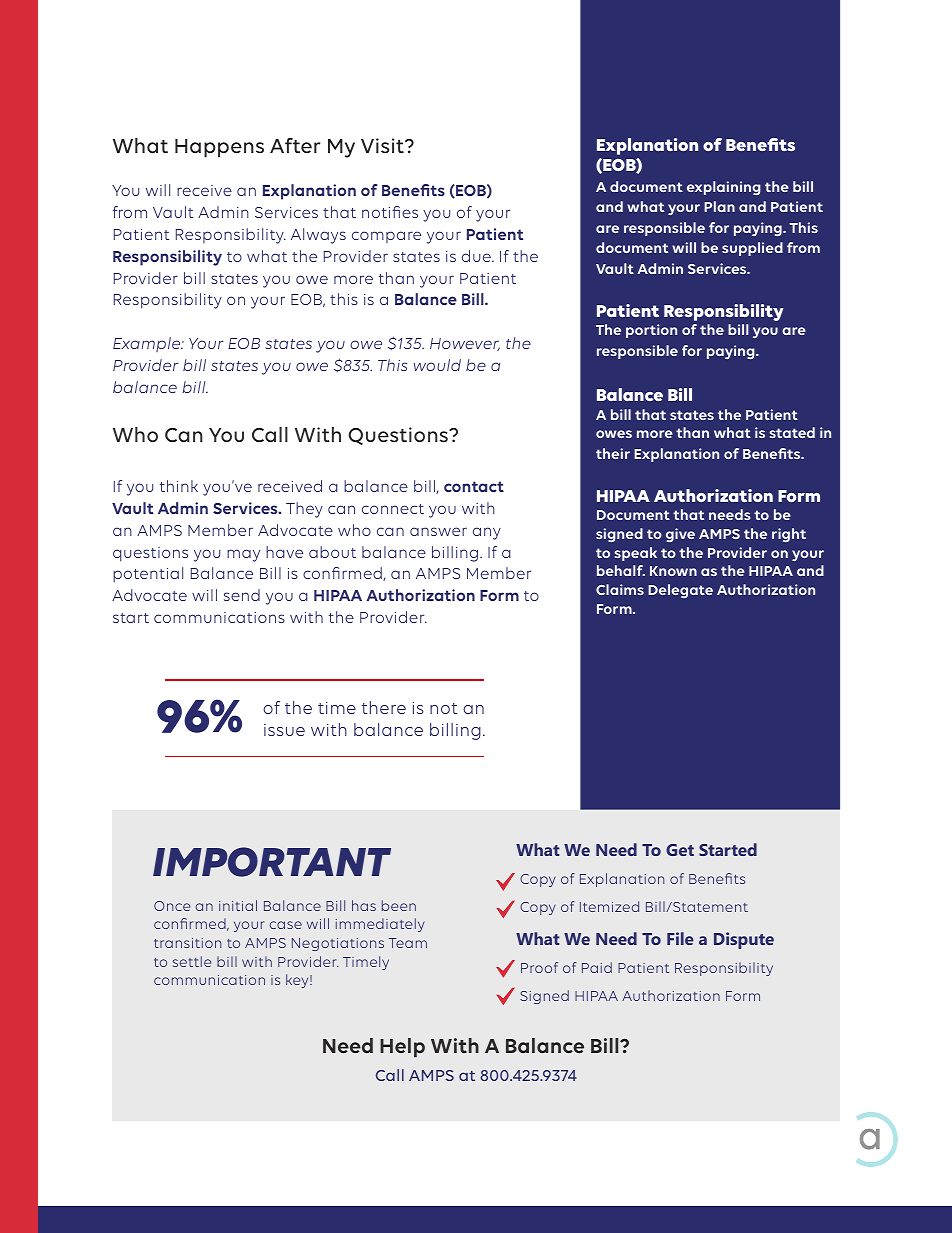  I want to click on Visit, so click(383, 146).
